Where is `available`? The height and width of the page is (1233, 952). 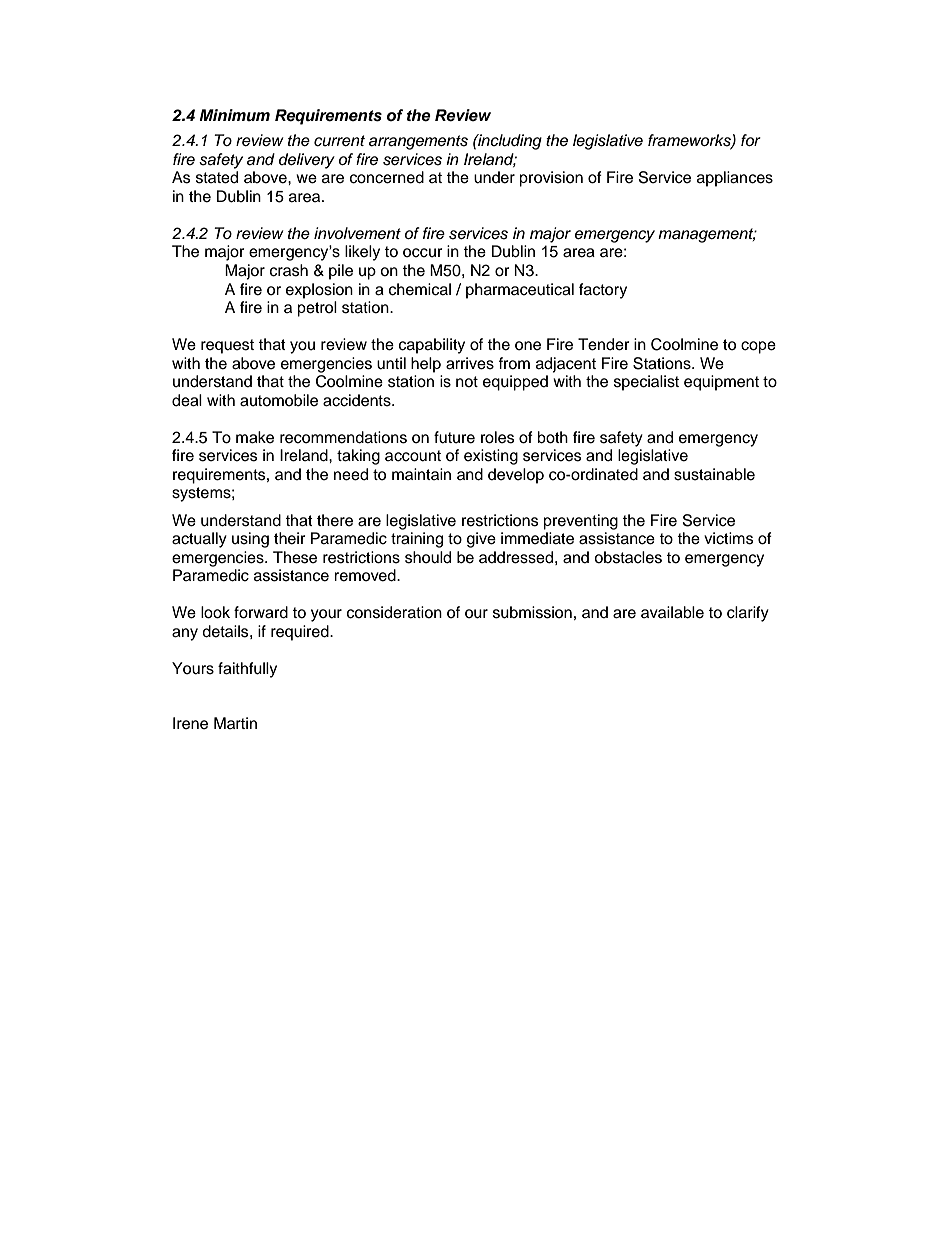
available is located at coordinates (672, 612).
